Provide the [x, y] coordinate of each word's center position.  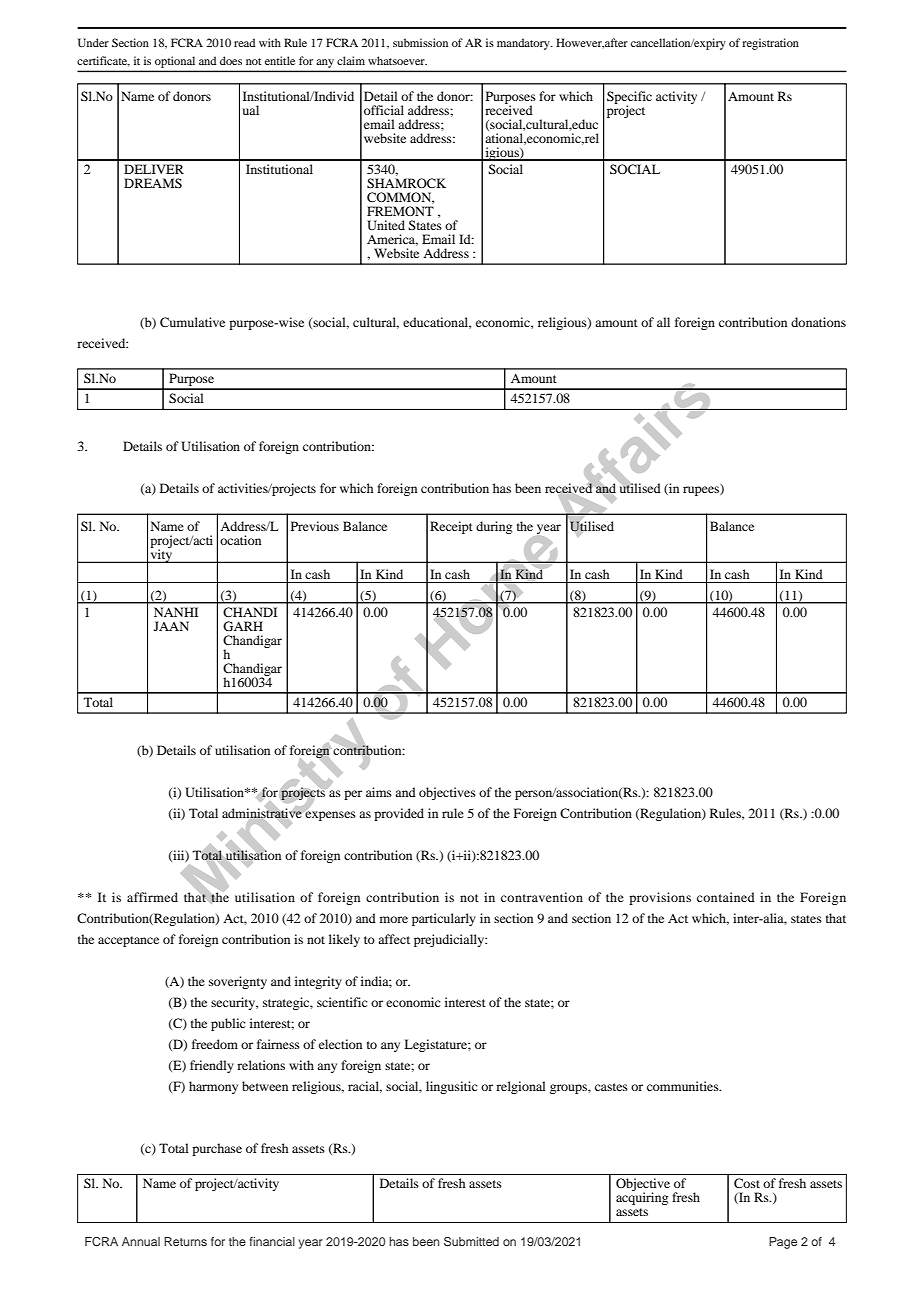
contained [726, 897]
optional [175, 62]
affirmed [152, 897]
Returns [185, 1241]
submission [420, 42]
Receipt [451, 527]
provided [399, 814]
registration [770, 44]
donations [818, 322]
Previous [315, 526]
